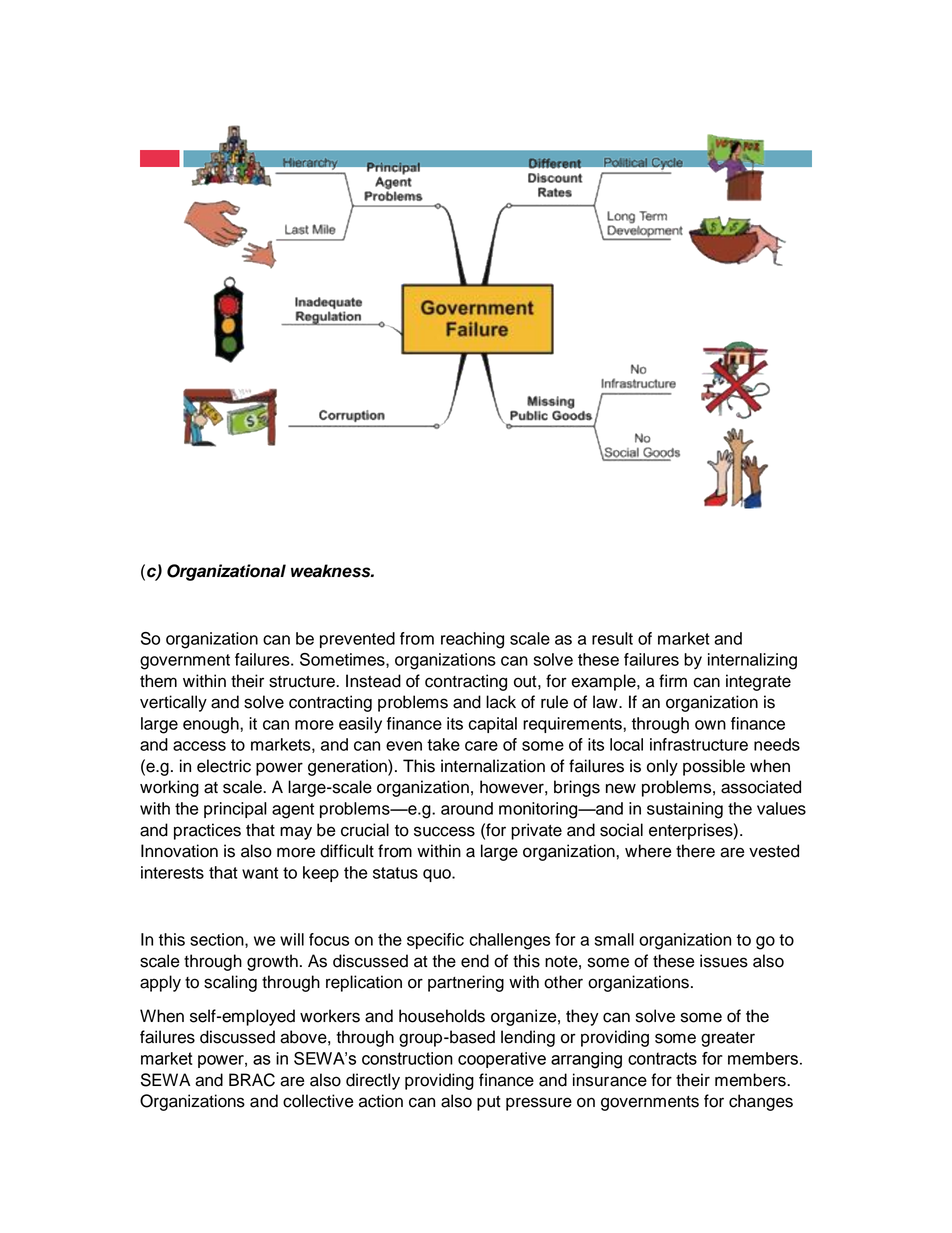 The width and height of the screenshot is (952, 1233). What do you see at coordinates (467, 808) in the screenshot?
I see `around` at bounding box center [467, 808].
